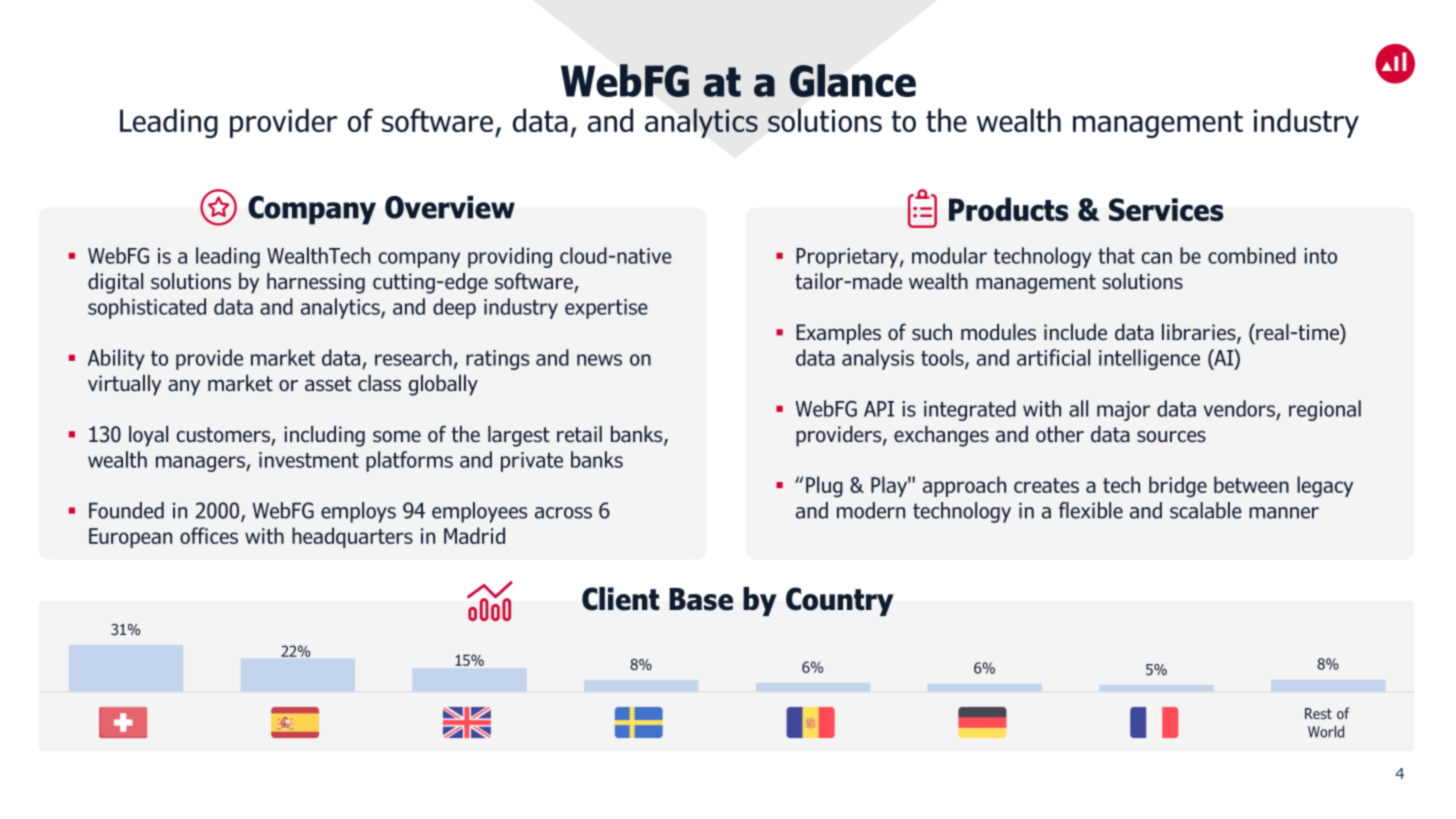  Describe the element at coordinates (328, 384) in the screenshot. I see `asset` at that location.
